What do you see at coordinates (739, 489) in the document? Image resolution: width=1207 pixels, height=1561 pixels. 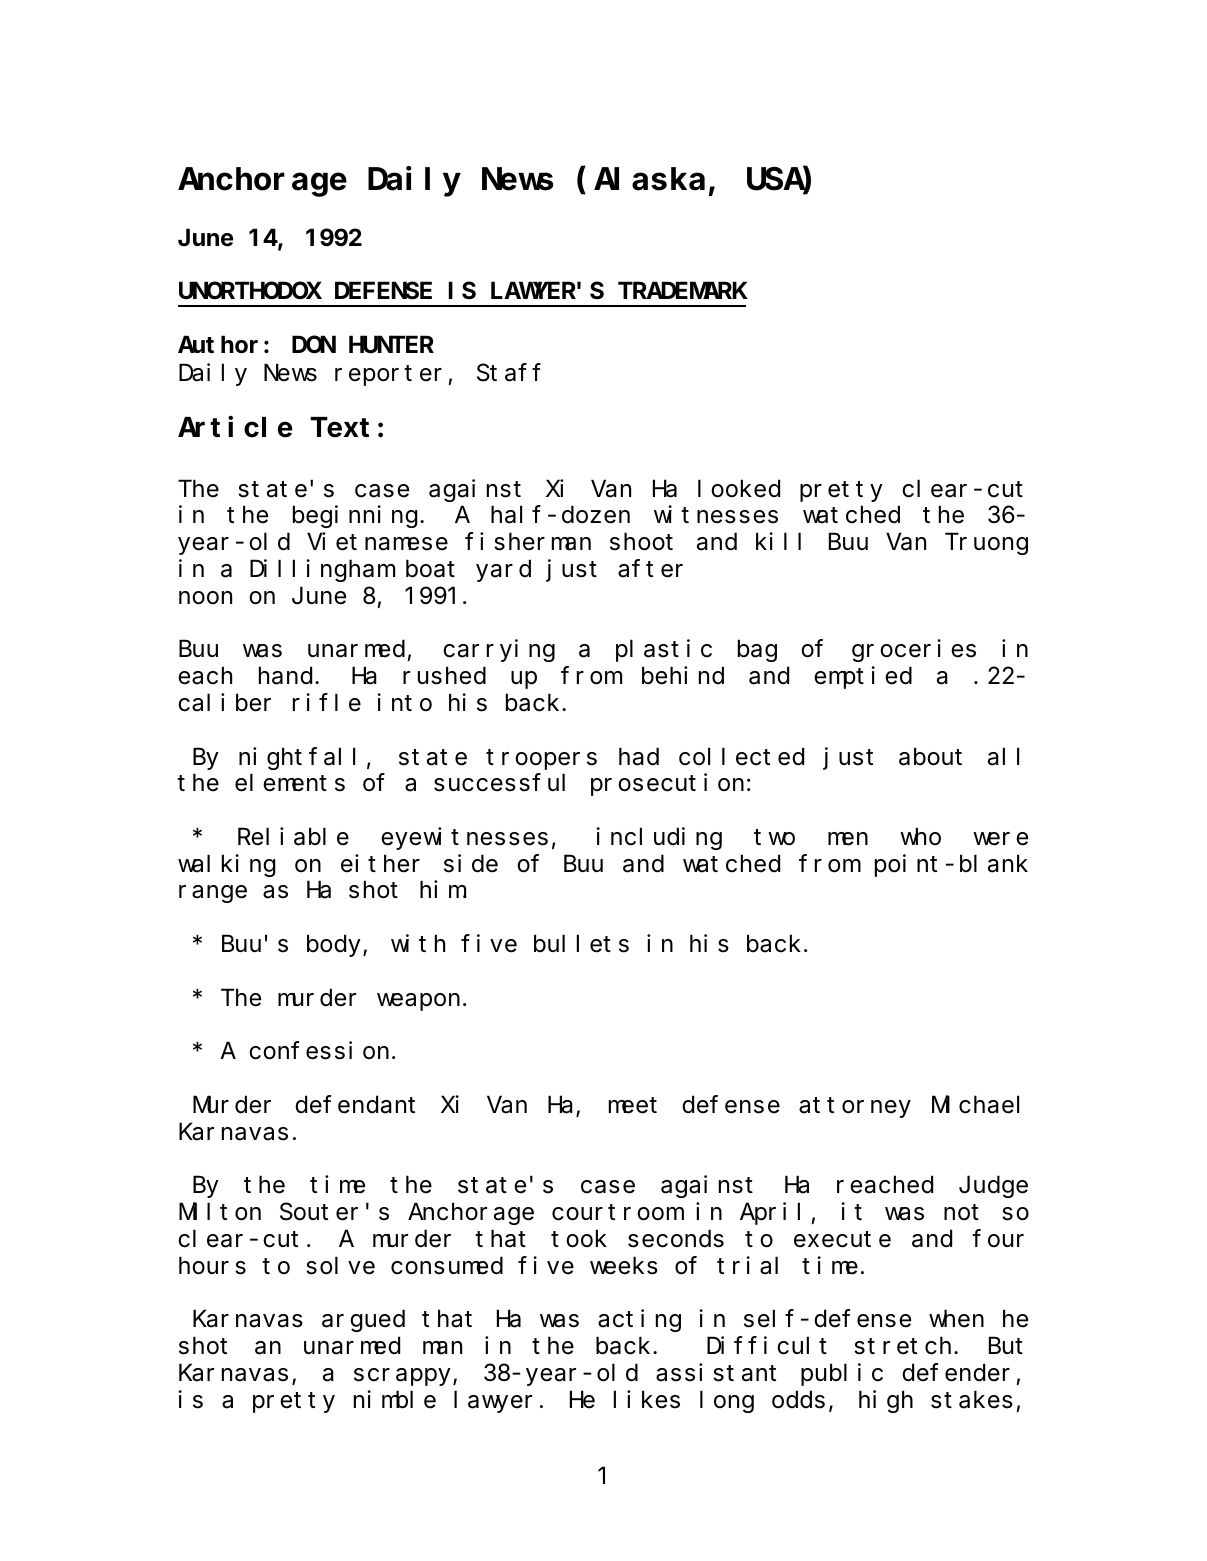 I see `looked` at bounding box center [739, 489].
